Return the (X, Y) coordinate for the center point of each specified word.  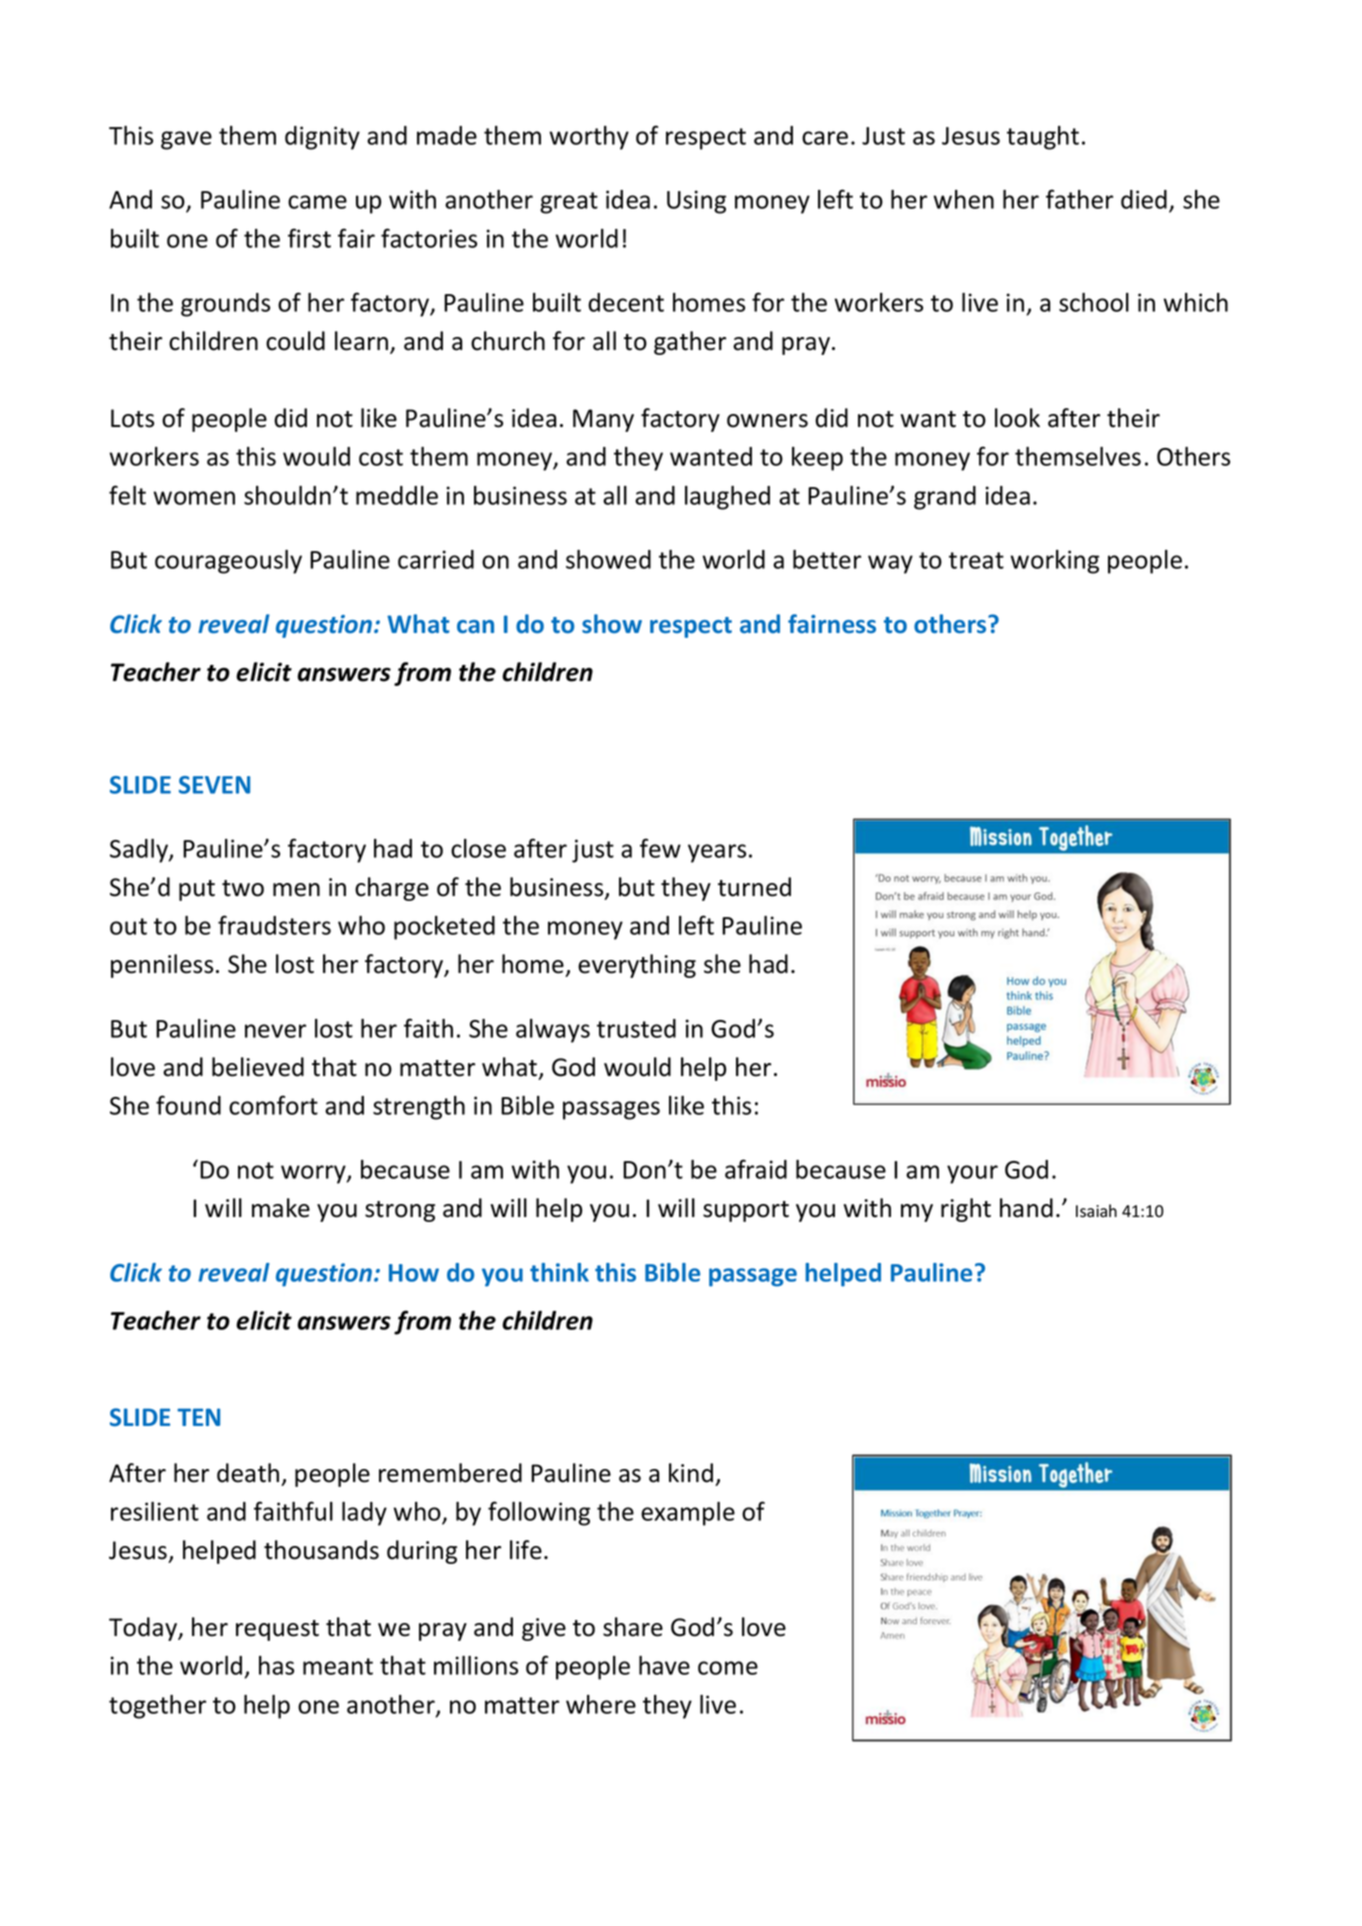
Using (696, 202)
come (728, 1668)
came (317, 202)
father (1079, 199)
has (276, 1665)
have (664, 1665)
